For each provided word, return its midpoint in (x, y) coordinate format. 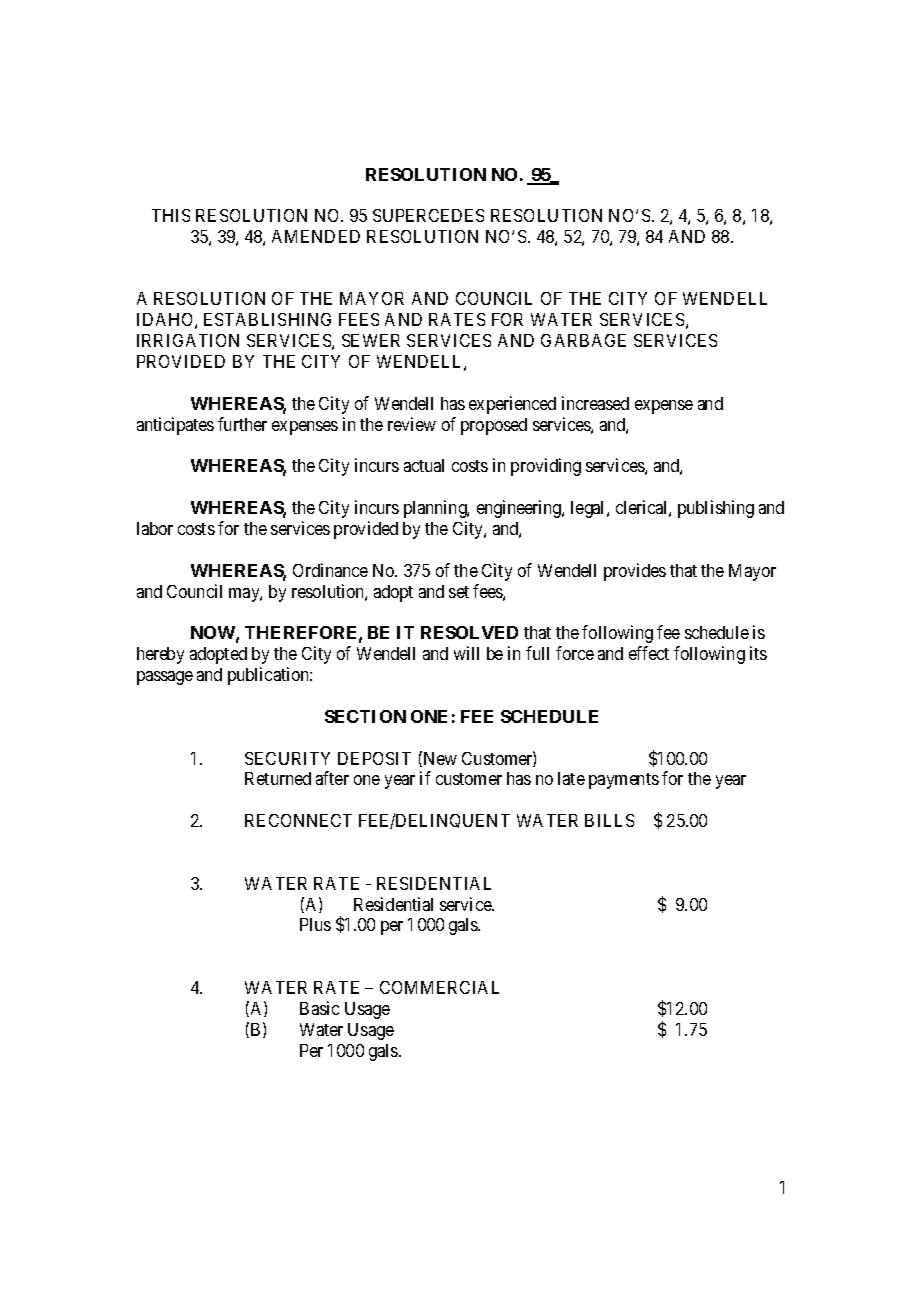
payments (624, 781)
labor (155, 528)
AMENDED (316, 236)
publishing (716, 509)
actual (424, 465)
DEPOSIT (374, 758)
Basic (319, 1008)
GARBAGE (583, 340)
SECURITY (287, 758)
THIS (171, 215)
